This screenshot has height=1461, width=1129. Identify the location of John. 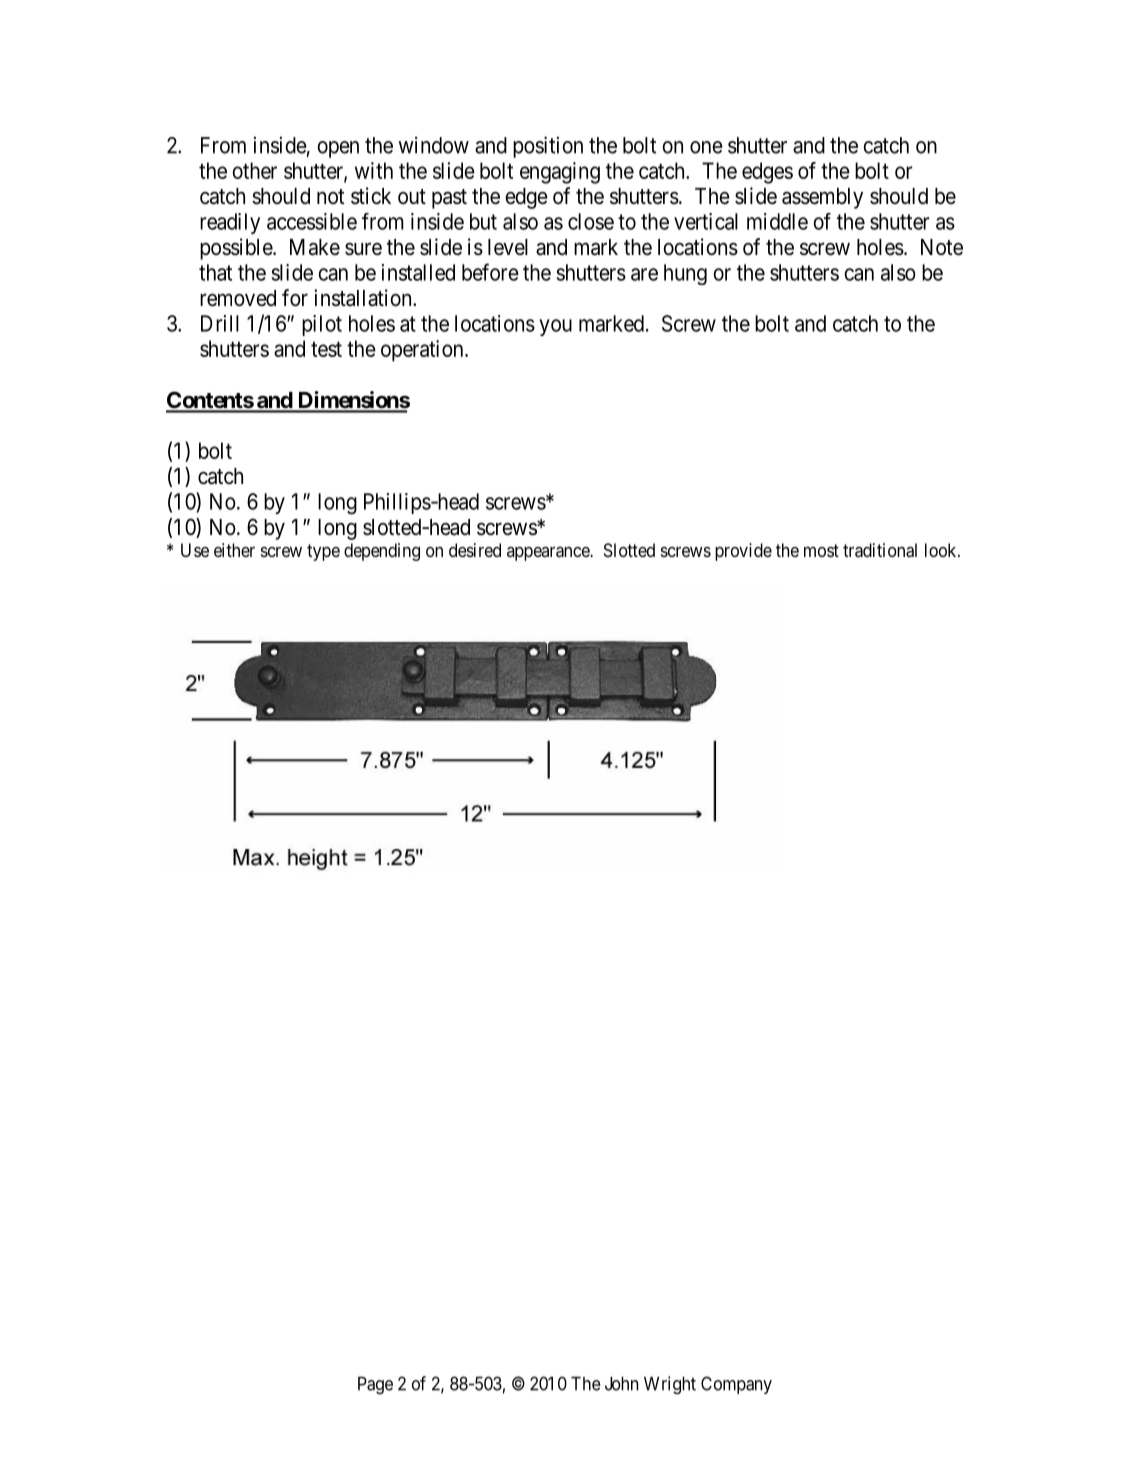
(621, 1383).
